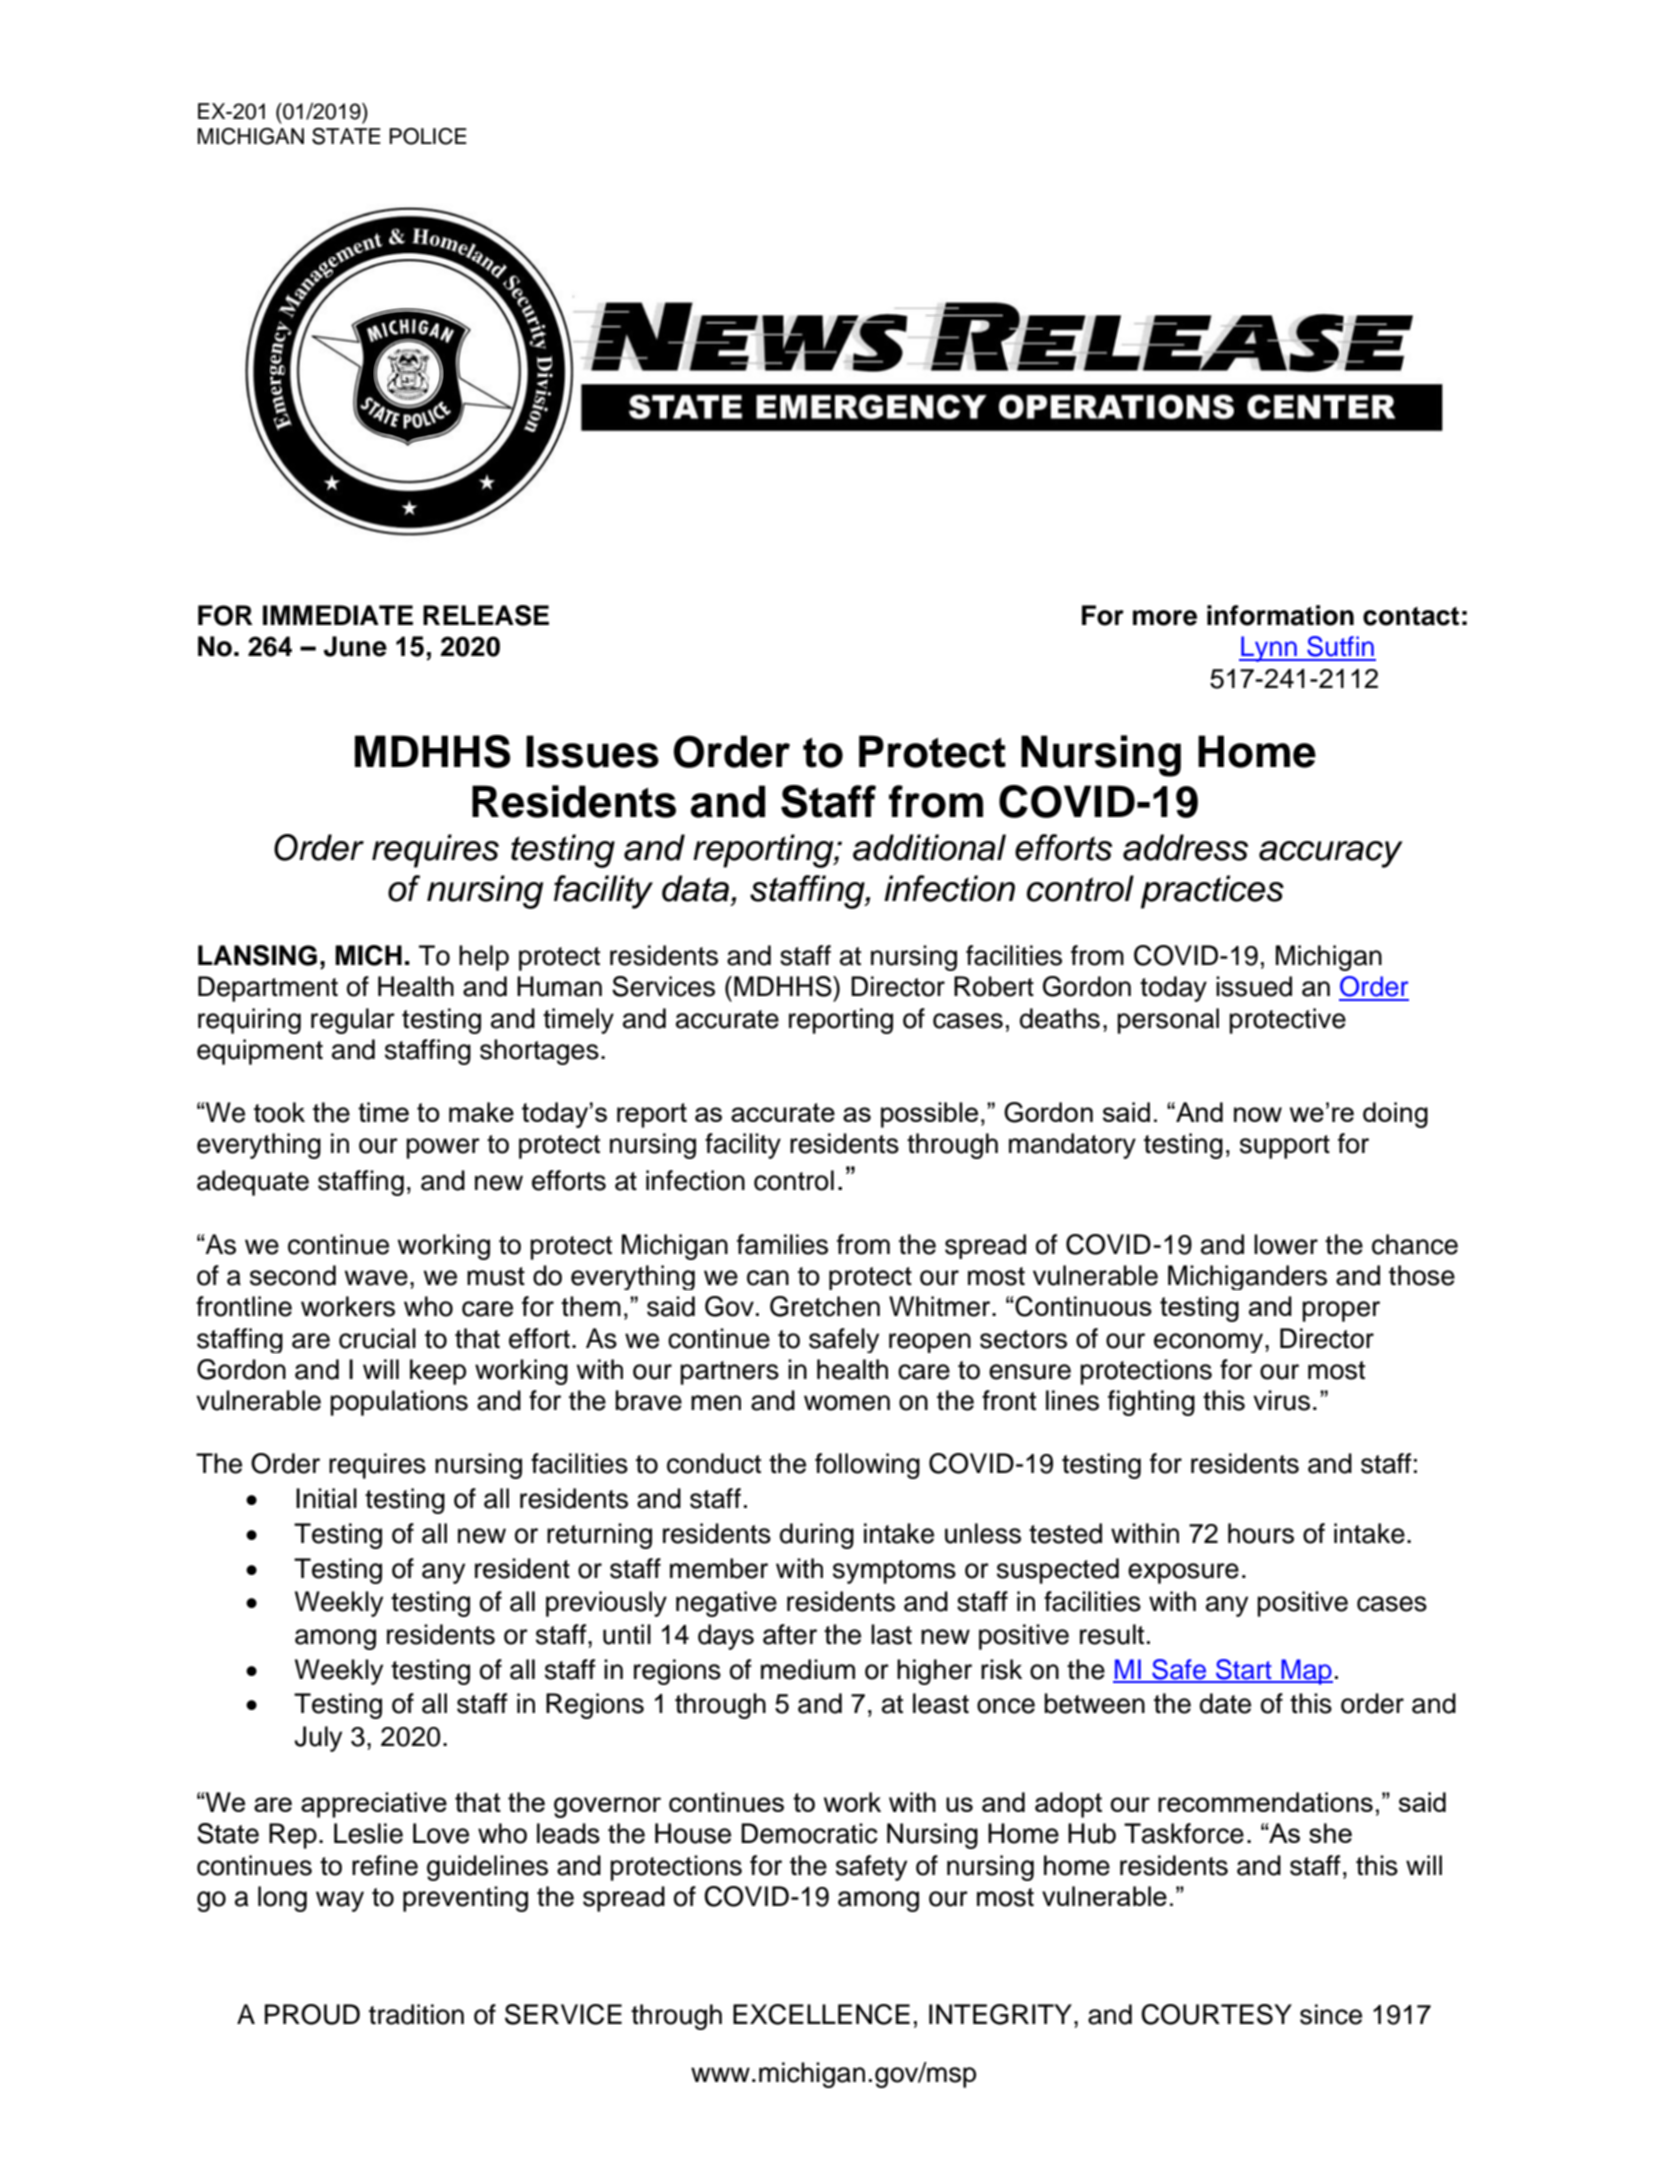 The height and width of the screenshot is (2160, 1669). What do you see at coordinates (847, 1403) in the screenshot?
I see `women` at bounding box center [847, 1403].
